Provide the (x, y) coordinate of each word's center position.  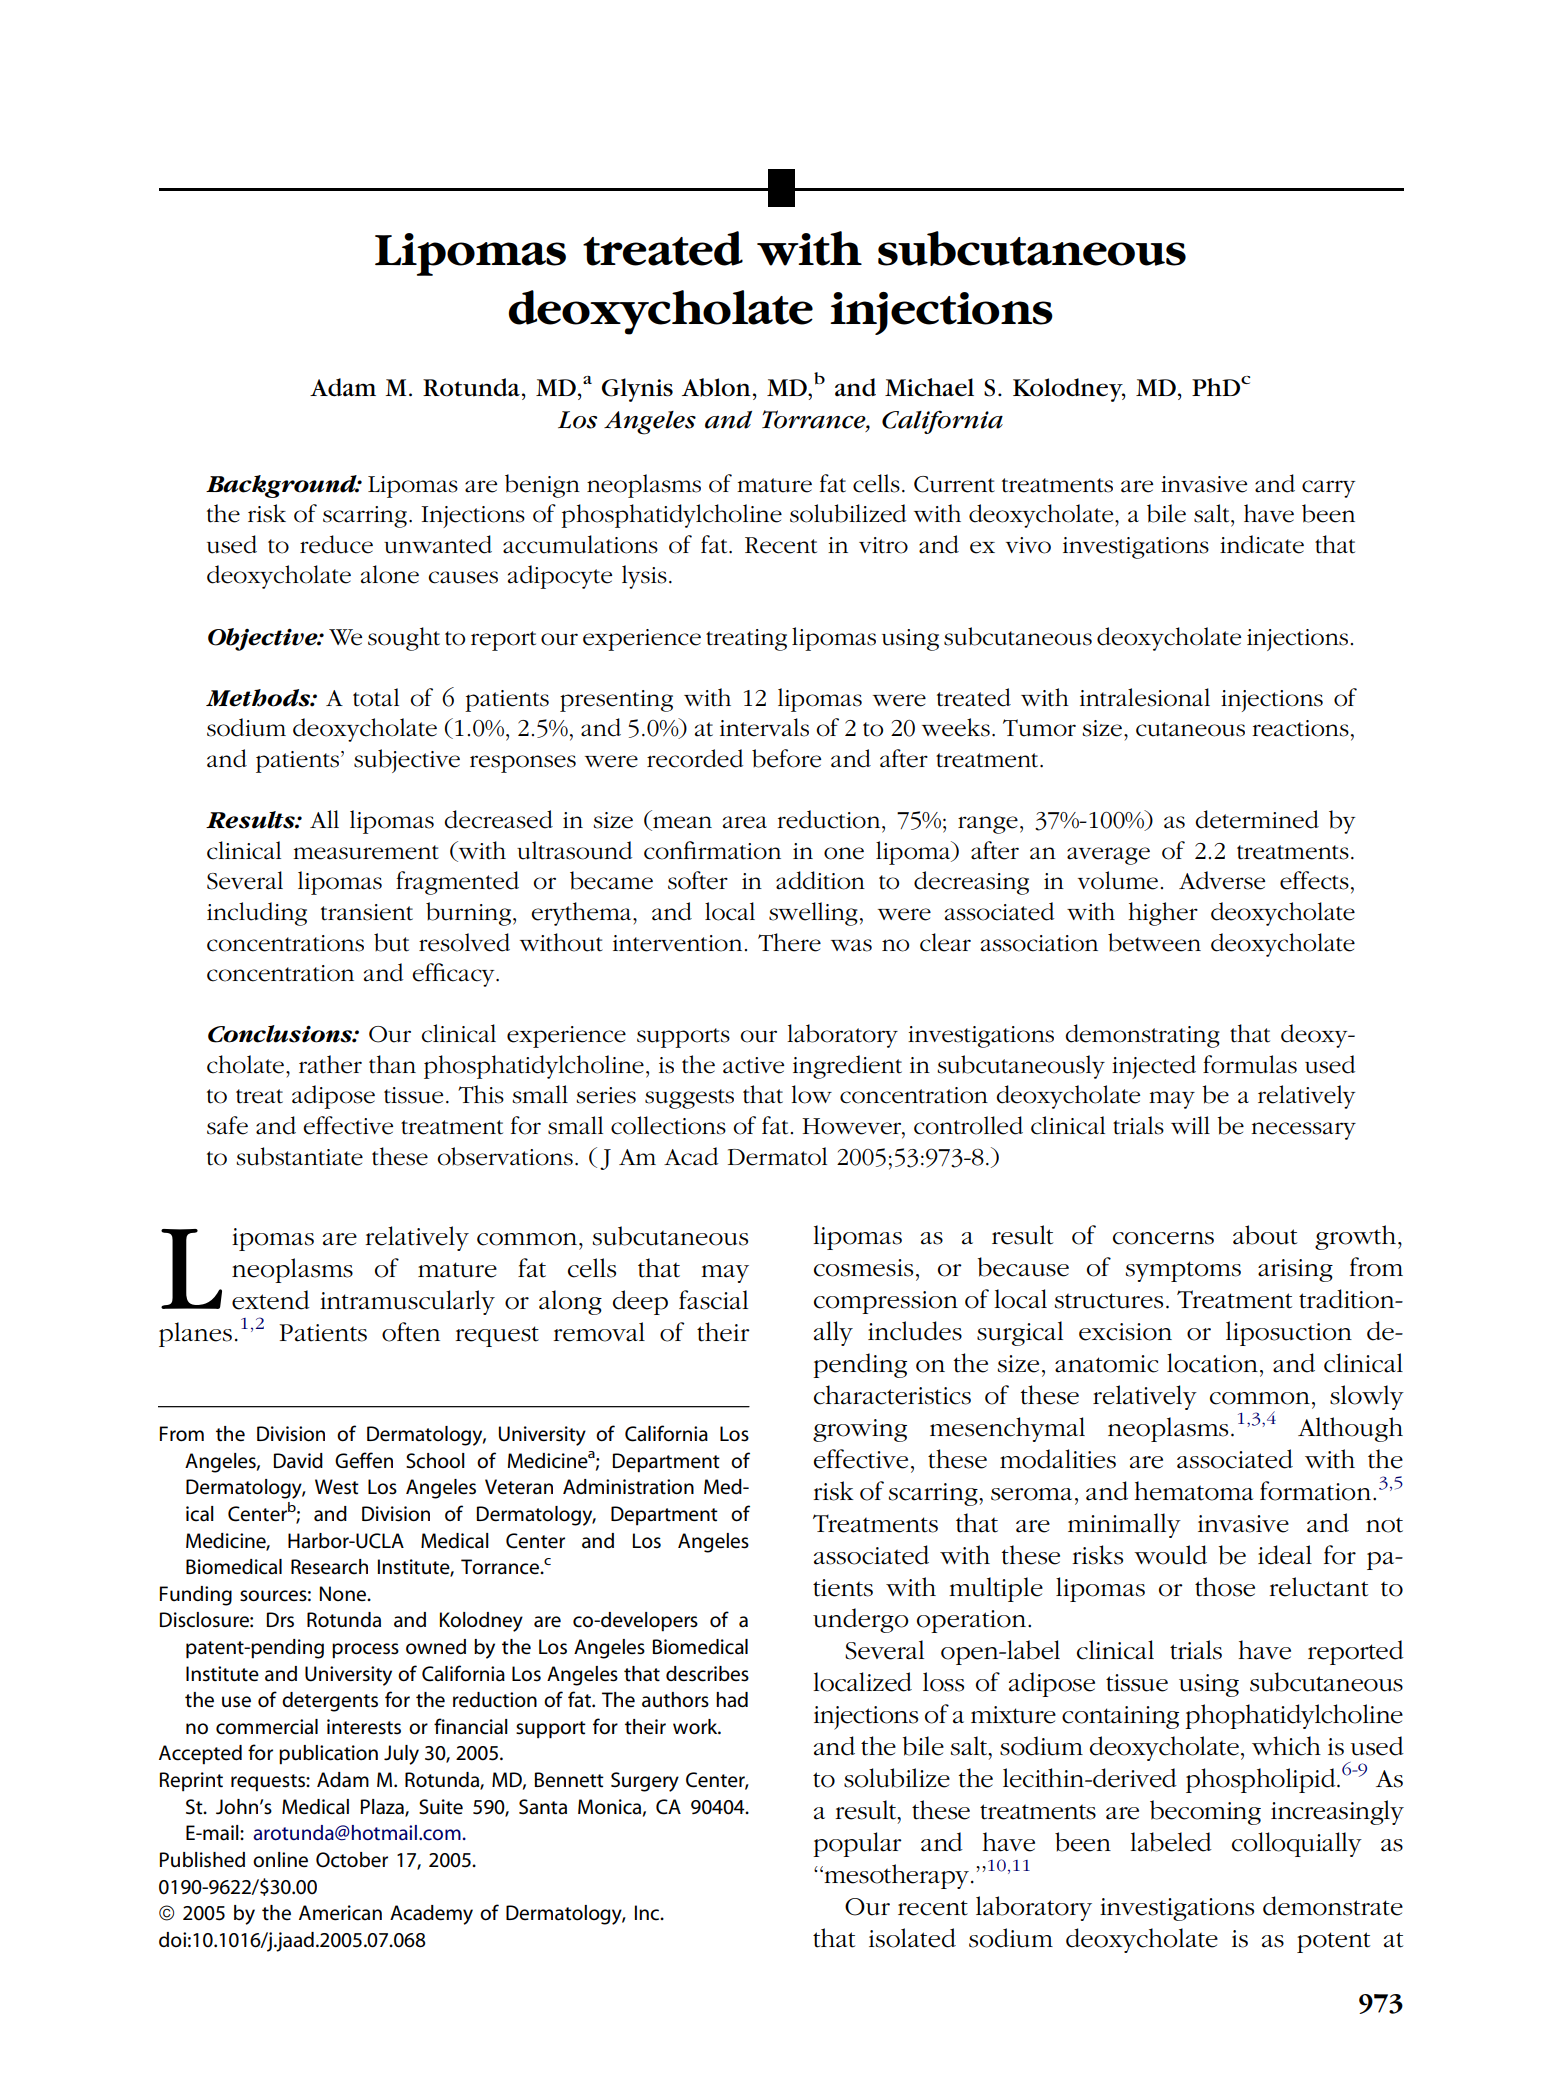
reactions (1300, 728)
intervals (764, 727)
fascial (713, 1300)
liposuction (1289, 1333)
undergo (861, 1620)
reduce (336, 544)
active (753, 1065)
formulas (1250, 1064)
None (344, 1593)
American (340, 1913)
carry (1329, 489)
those (1225, 1587)
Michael (929, 387)
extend (271, 1300)
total (376, 697)
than (392, 1064)
